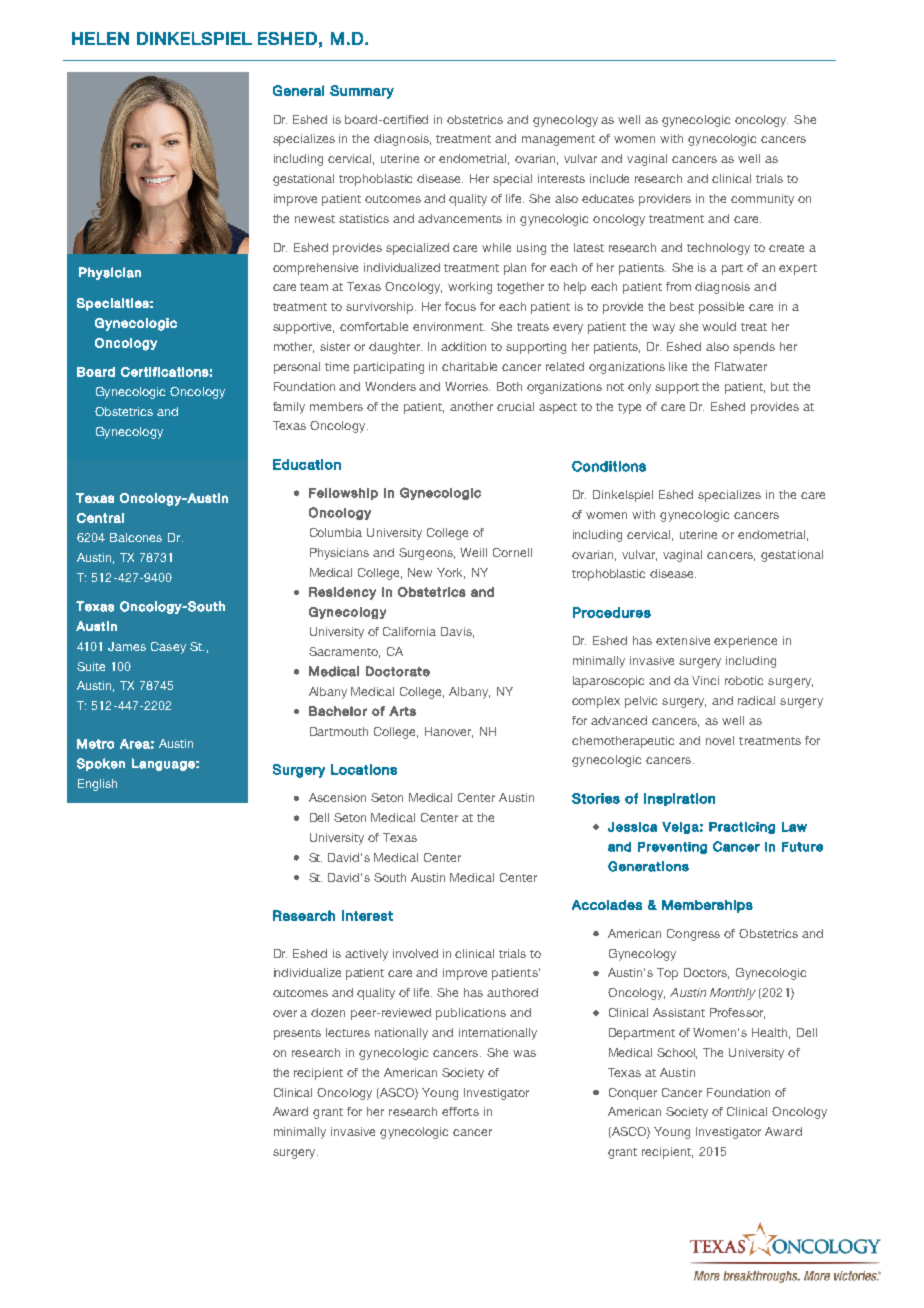 The width and height of the screenshot is (924, 1308). Describe the element at coordinates (460, 1111) in the screenshot. I see `efforts` at that location.
